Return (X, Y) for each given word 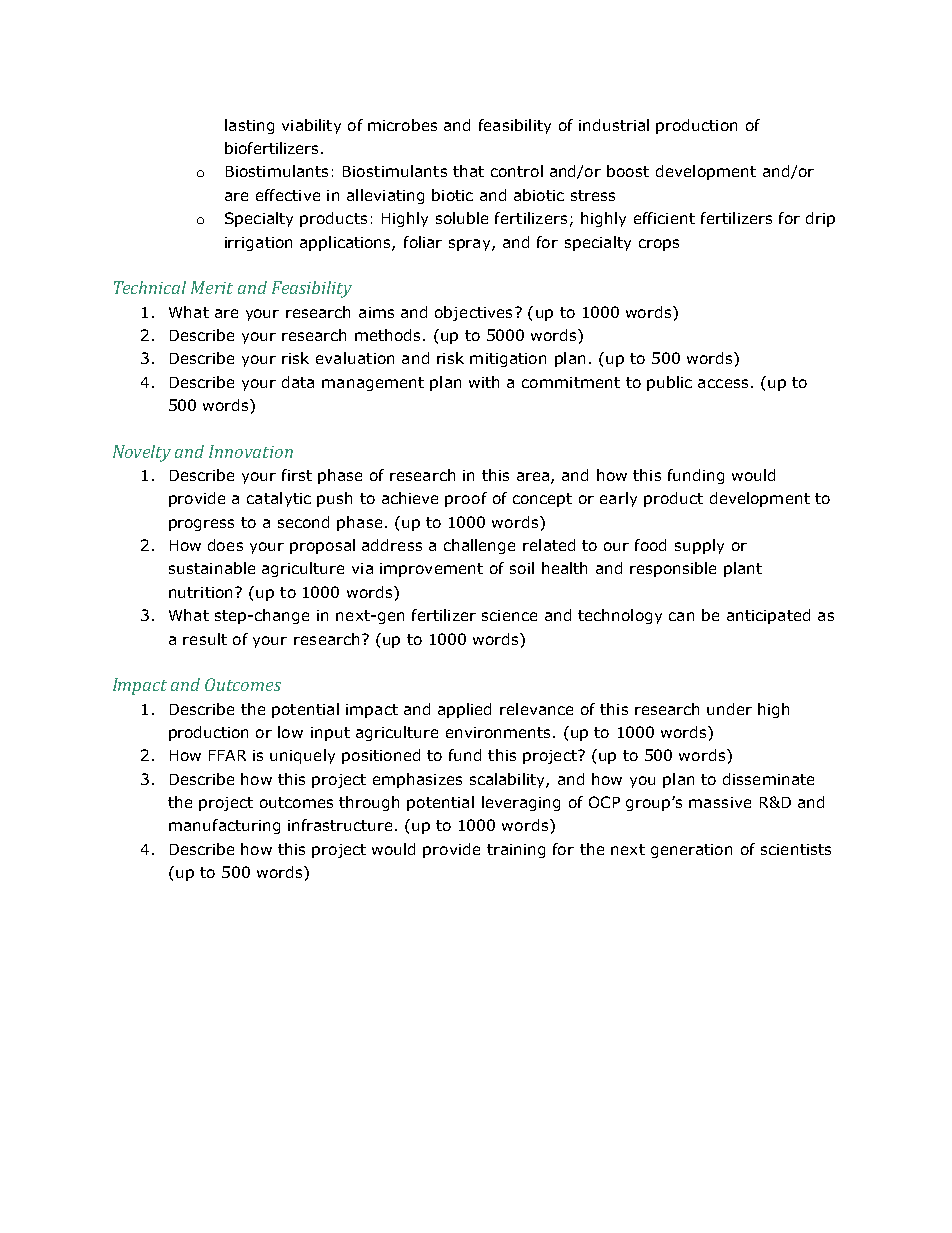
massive (720, 802)
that (468, 171)
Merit (212, 287)
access (723, 383)
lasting (249, 126)
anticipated (768, 616)
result (205, 639)
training (516, 851)
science (509, 615)
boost (628, 171)
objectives (473, 313)
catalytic (279, 499)
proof (466, 499)
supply (699, 546)
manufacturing (224, 826)
